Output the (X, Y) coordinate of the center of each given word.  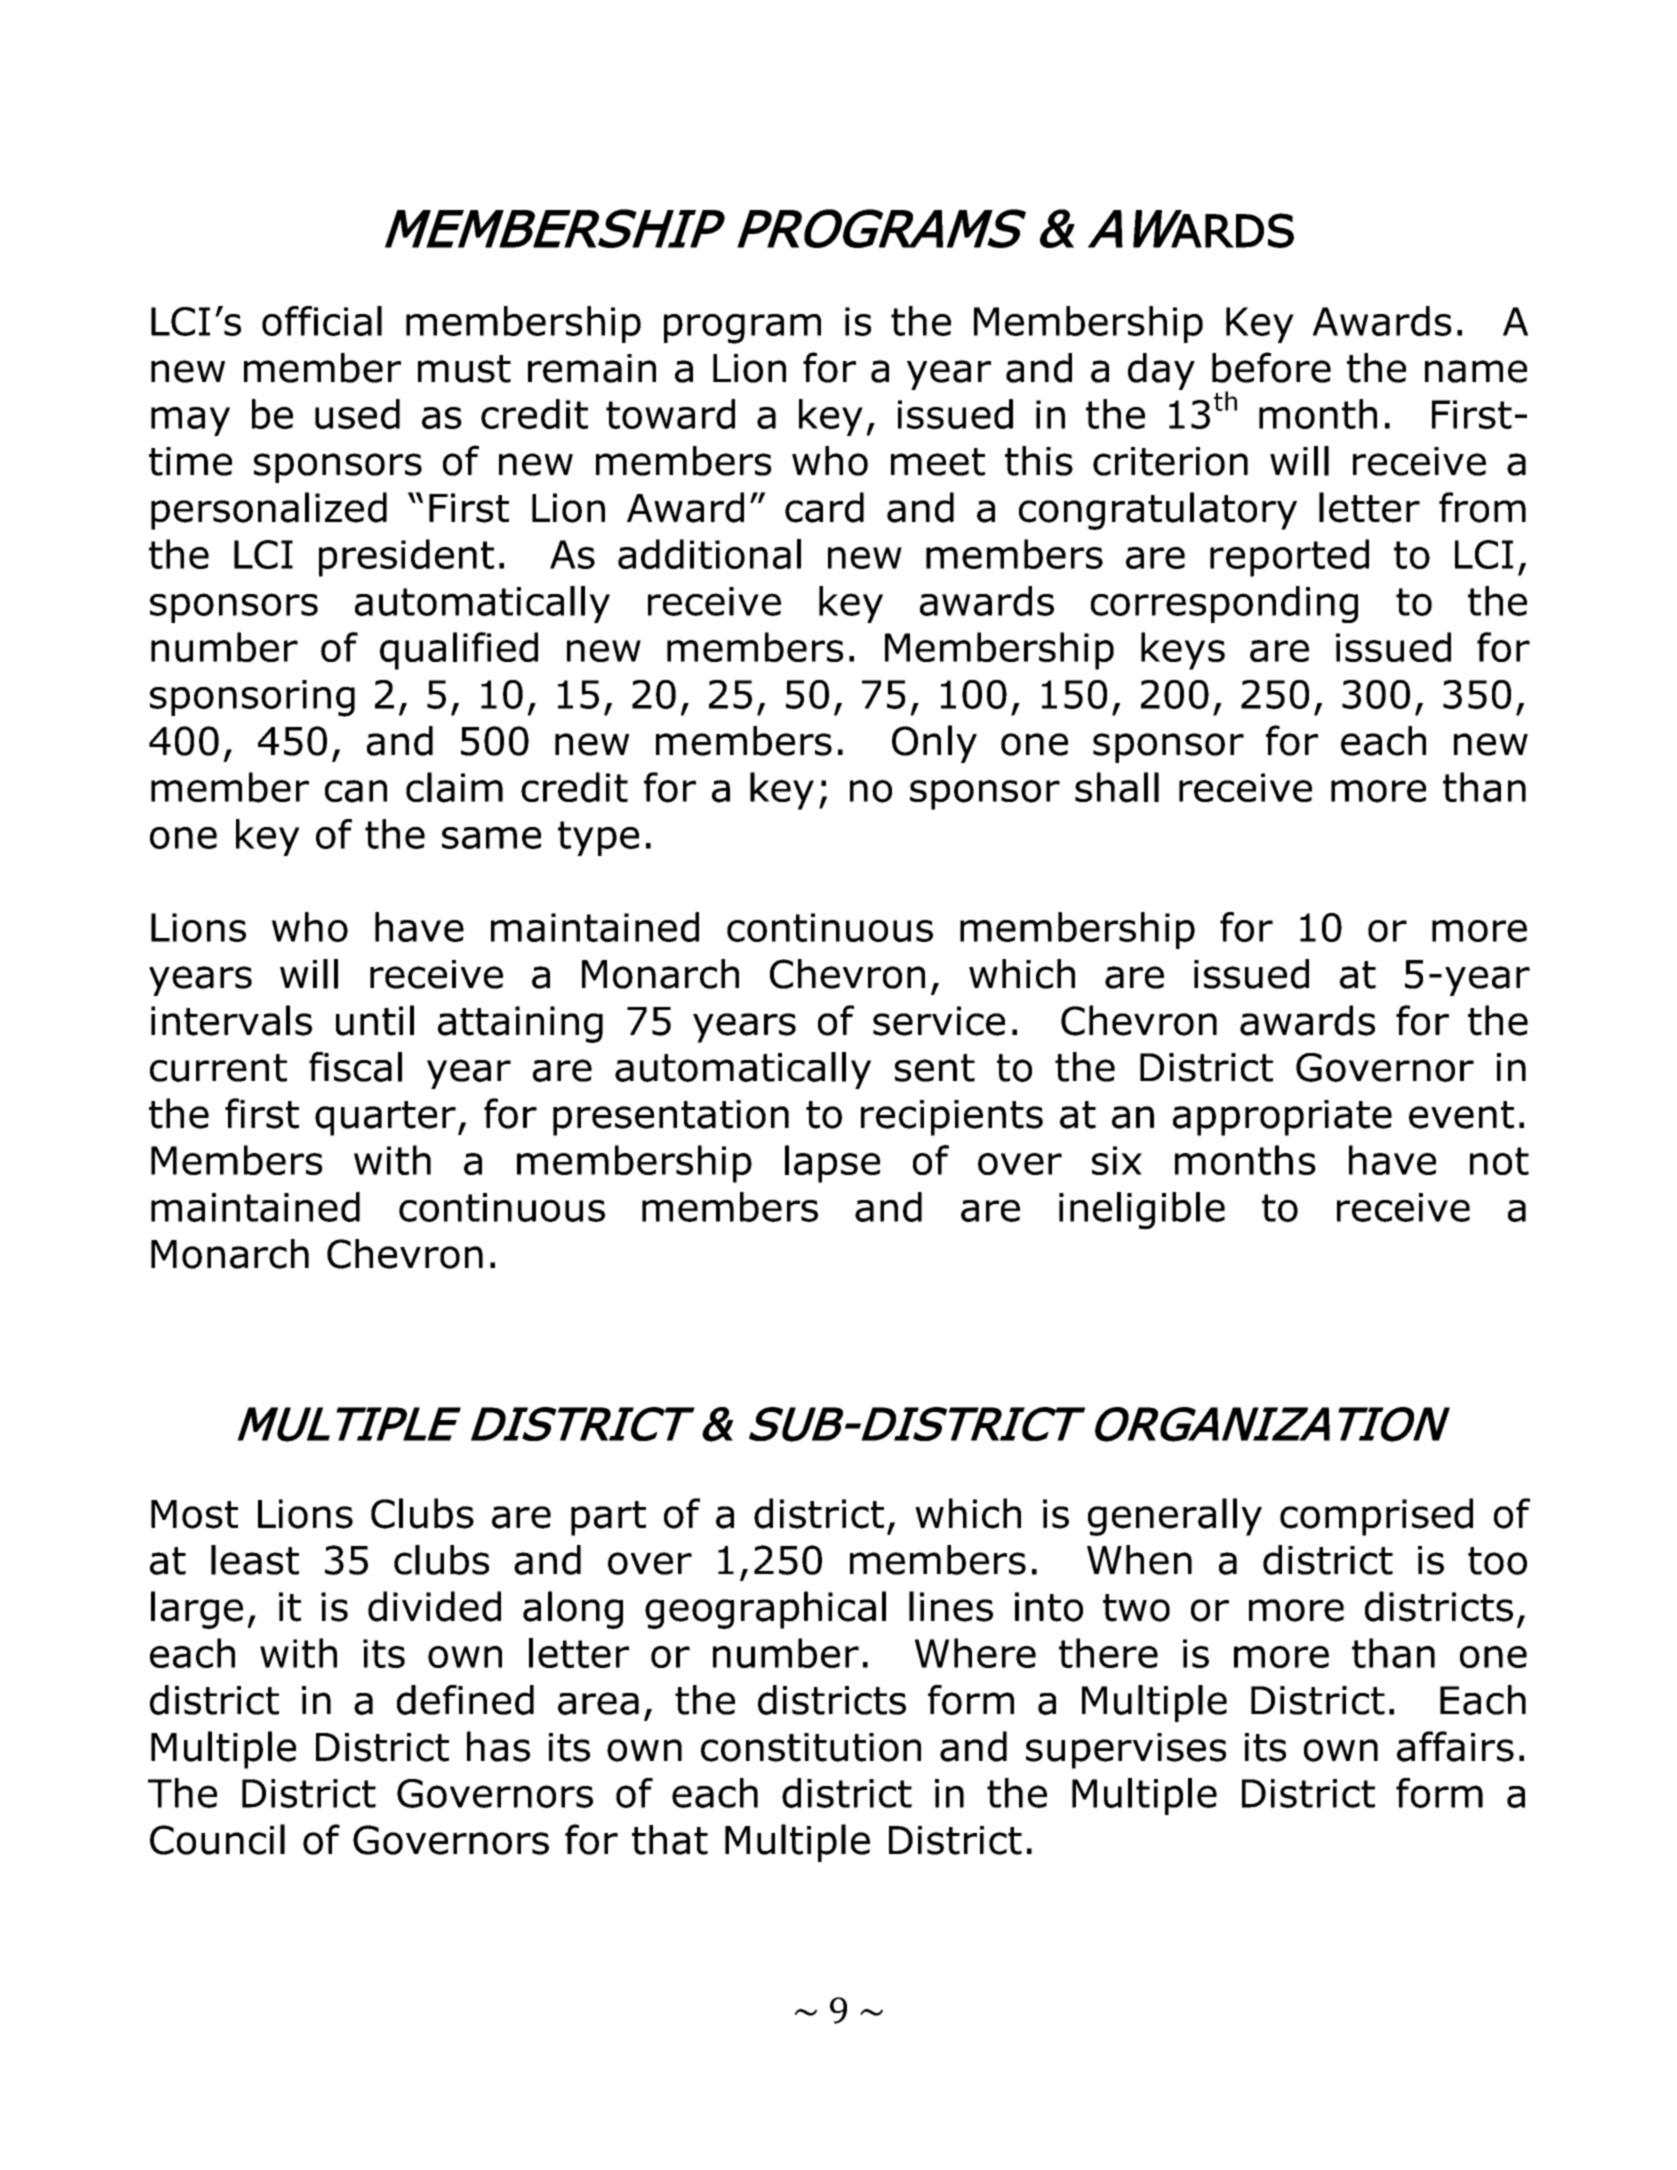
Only (934, 744)
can (356, 791)
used (357, 414)
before (1271, 367)
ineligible (1142, 1211)
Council (217, 1839)
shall (1117, 787)
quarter (385, 1118)
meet (938, 462)
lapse (832, 1164)
